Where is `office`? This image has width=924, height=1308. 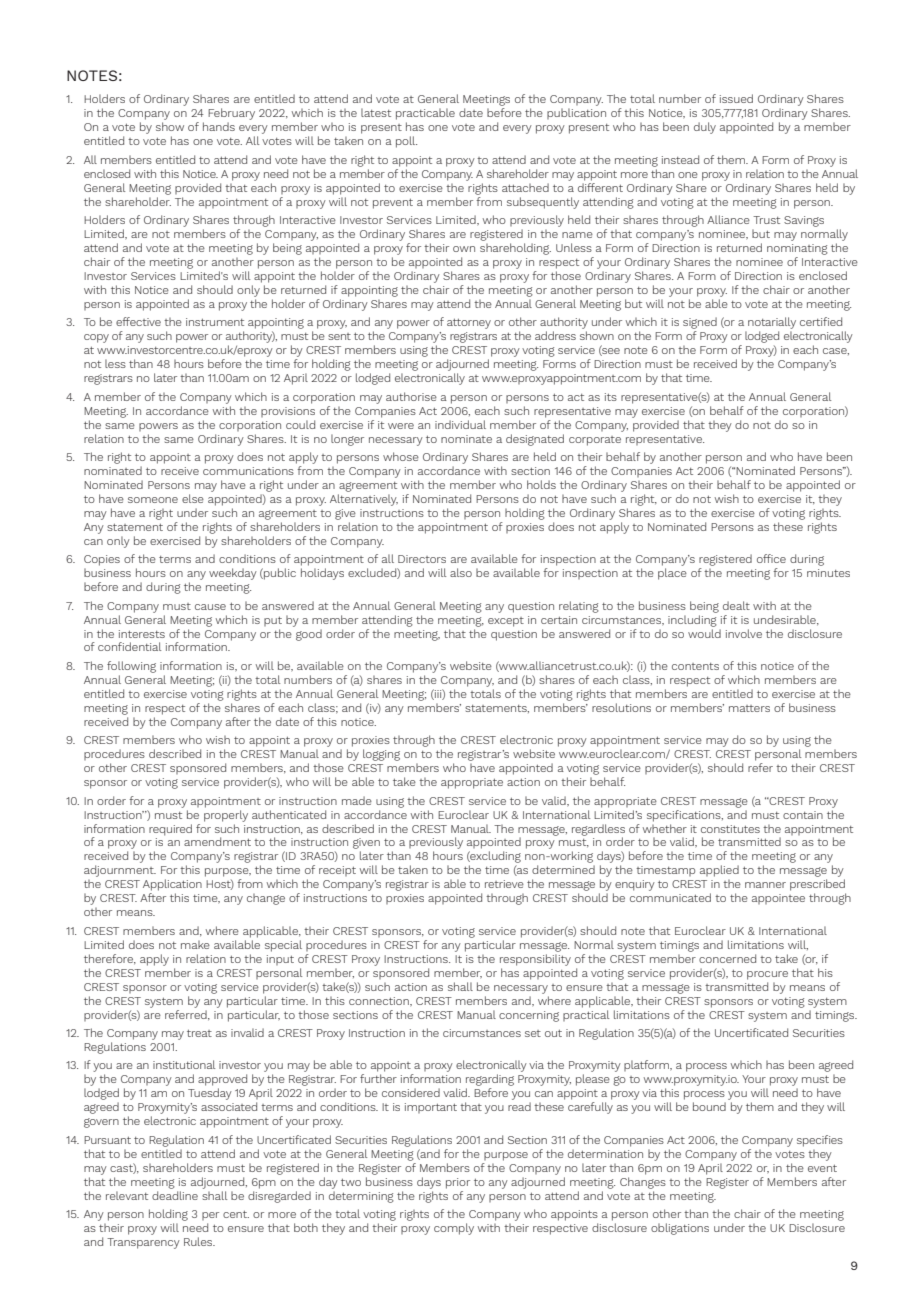 office is located at coordinates (771, 558).
